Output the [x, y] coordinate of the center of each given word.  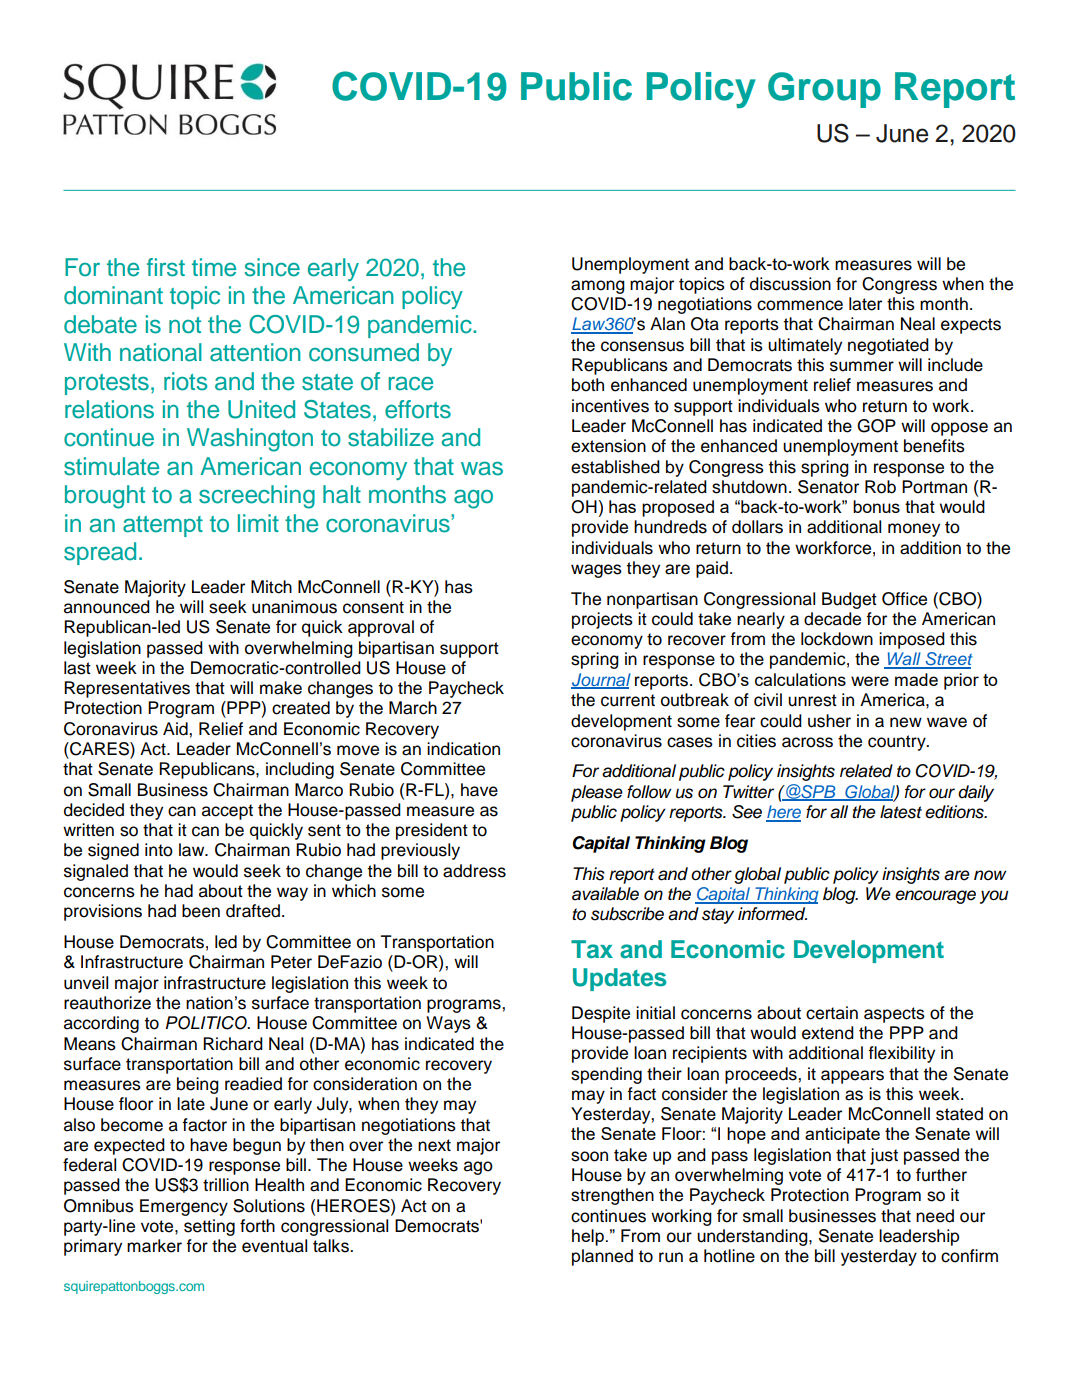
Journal [601, 680]
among [598, 287]
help [588, 1237]
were [870, 681]
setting [209, 1227]
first [166, 267]
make [281, 688]
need [935, 1216]
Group [824, 90]
